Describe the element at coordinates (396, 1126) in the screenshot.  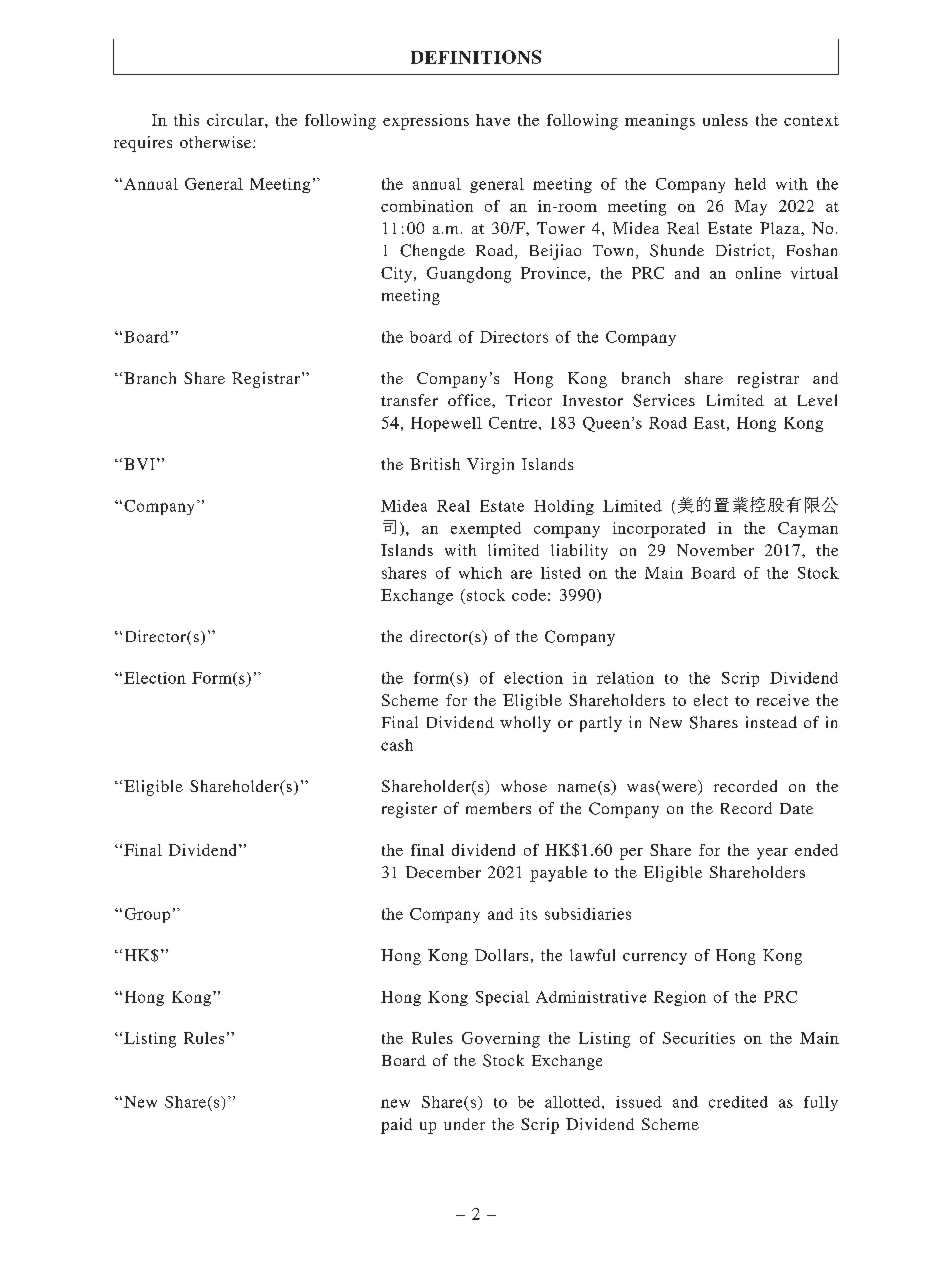
I see `paid` at that location.
